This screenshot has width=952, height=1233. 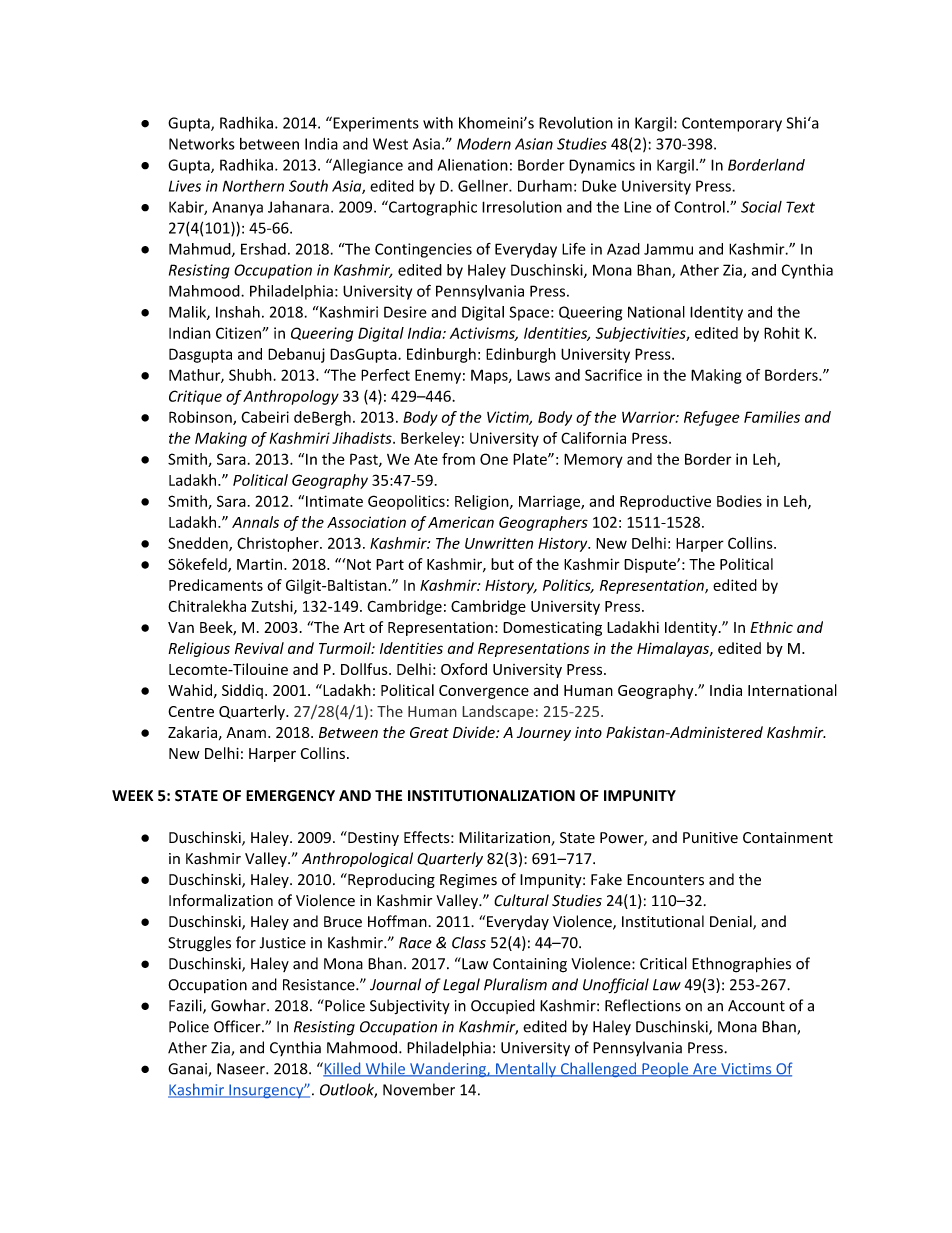 I want to click on Rohit, so click(x=782, y=333).
